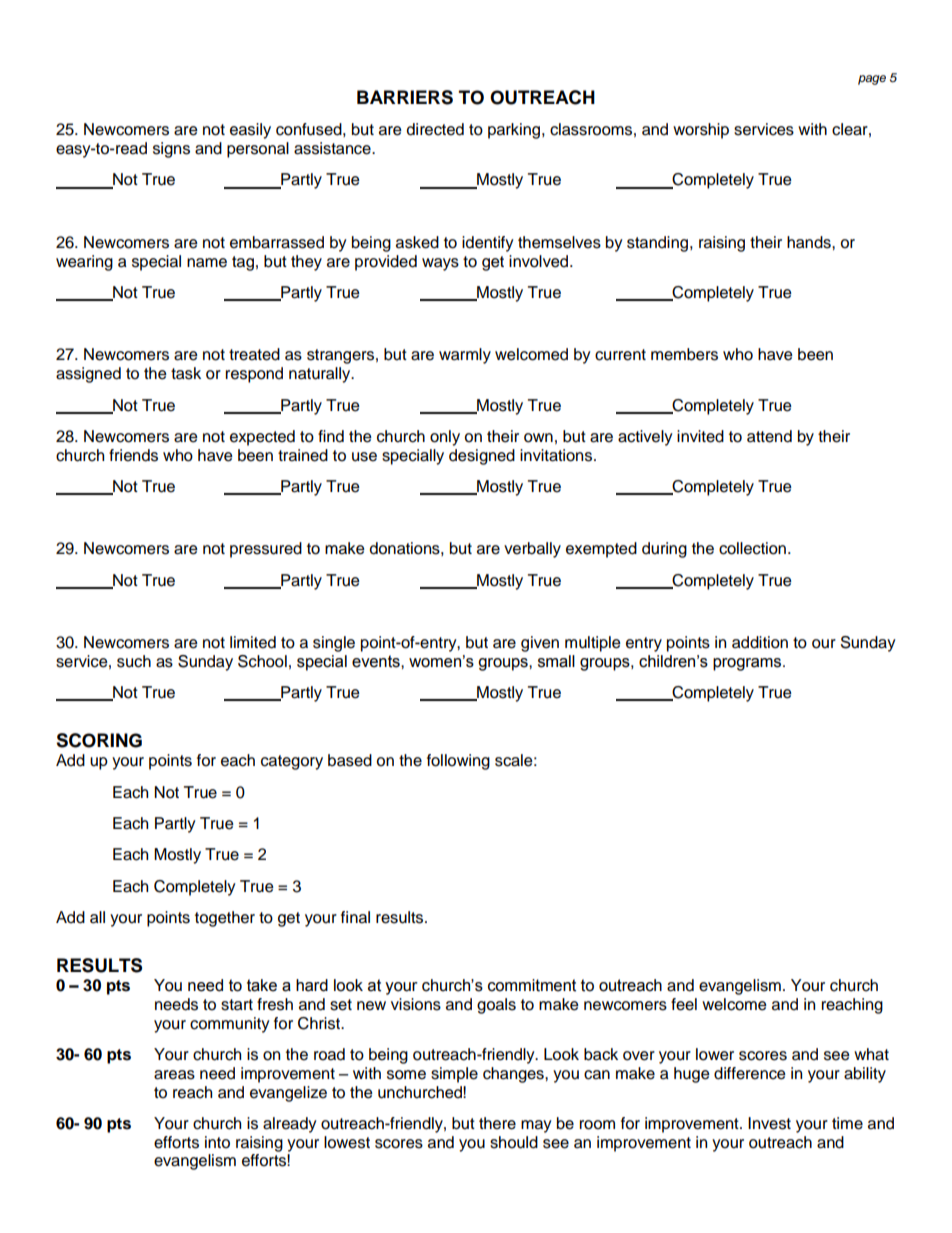 This image has width=952, height=1233. I want to click on areas, so click(174, 1075).
